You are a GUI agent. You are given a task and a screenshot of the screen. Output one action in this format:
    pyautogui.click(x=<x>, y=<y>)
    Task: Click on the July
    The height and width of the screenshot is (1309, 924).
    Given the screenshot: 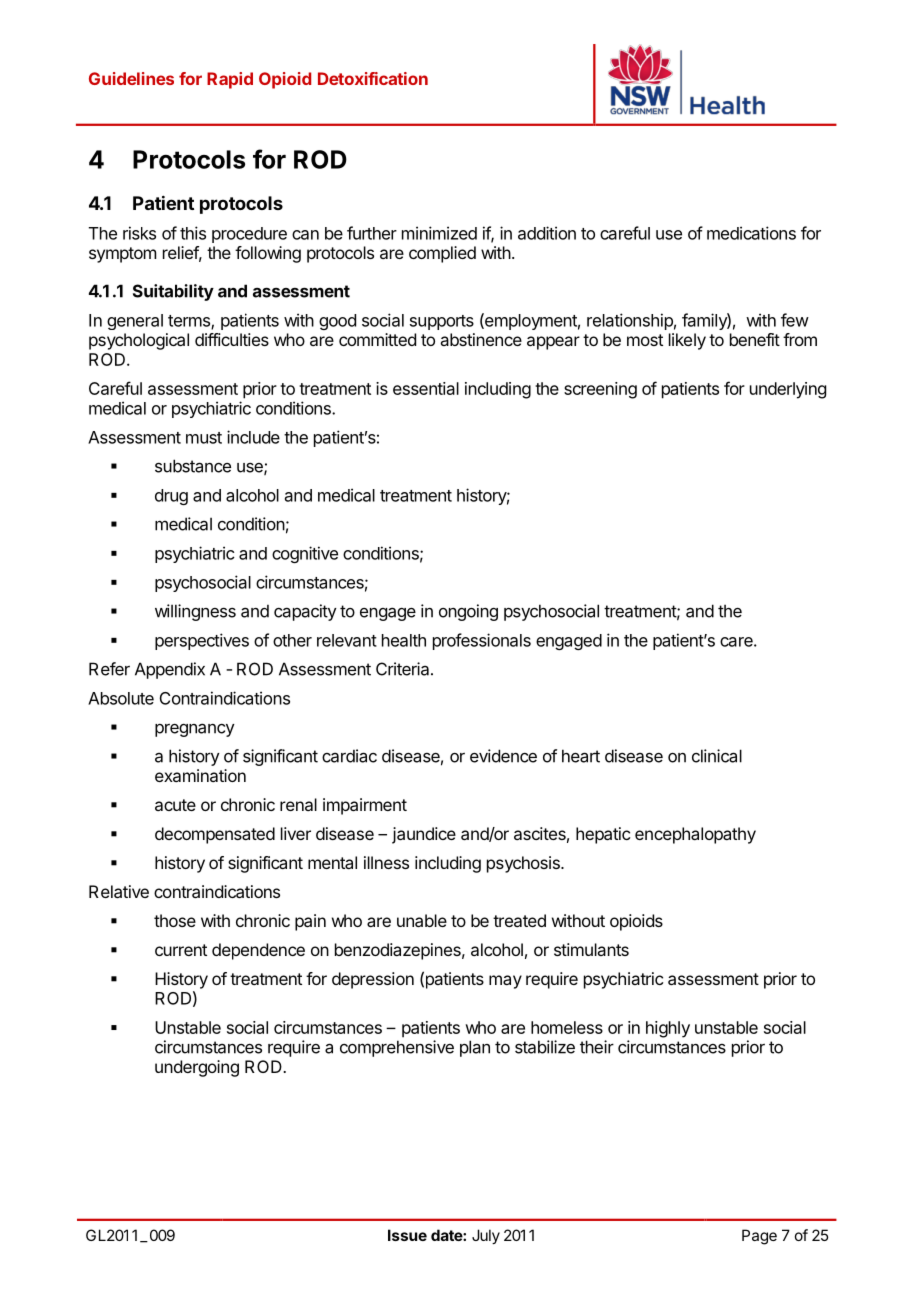 What is the action you would take?
    pyautogui.click(x=486, y=1236)
